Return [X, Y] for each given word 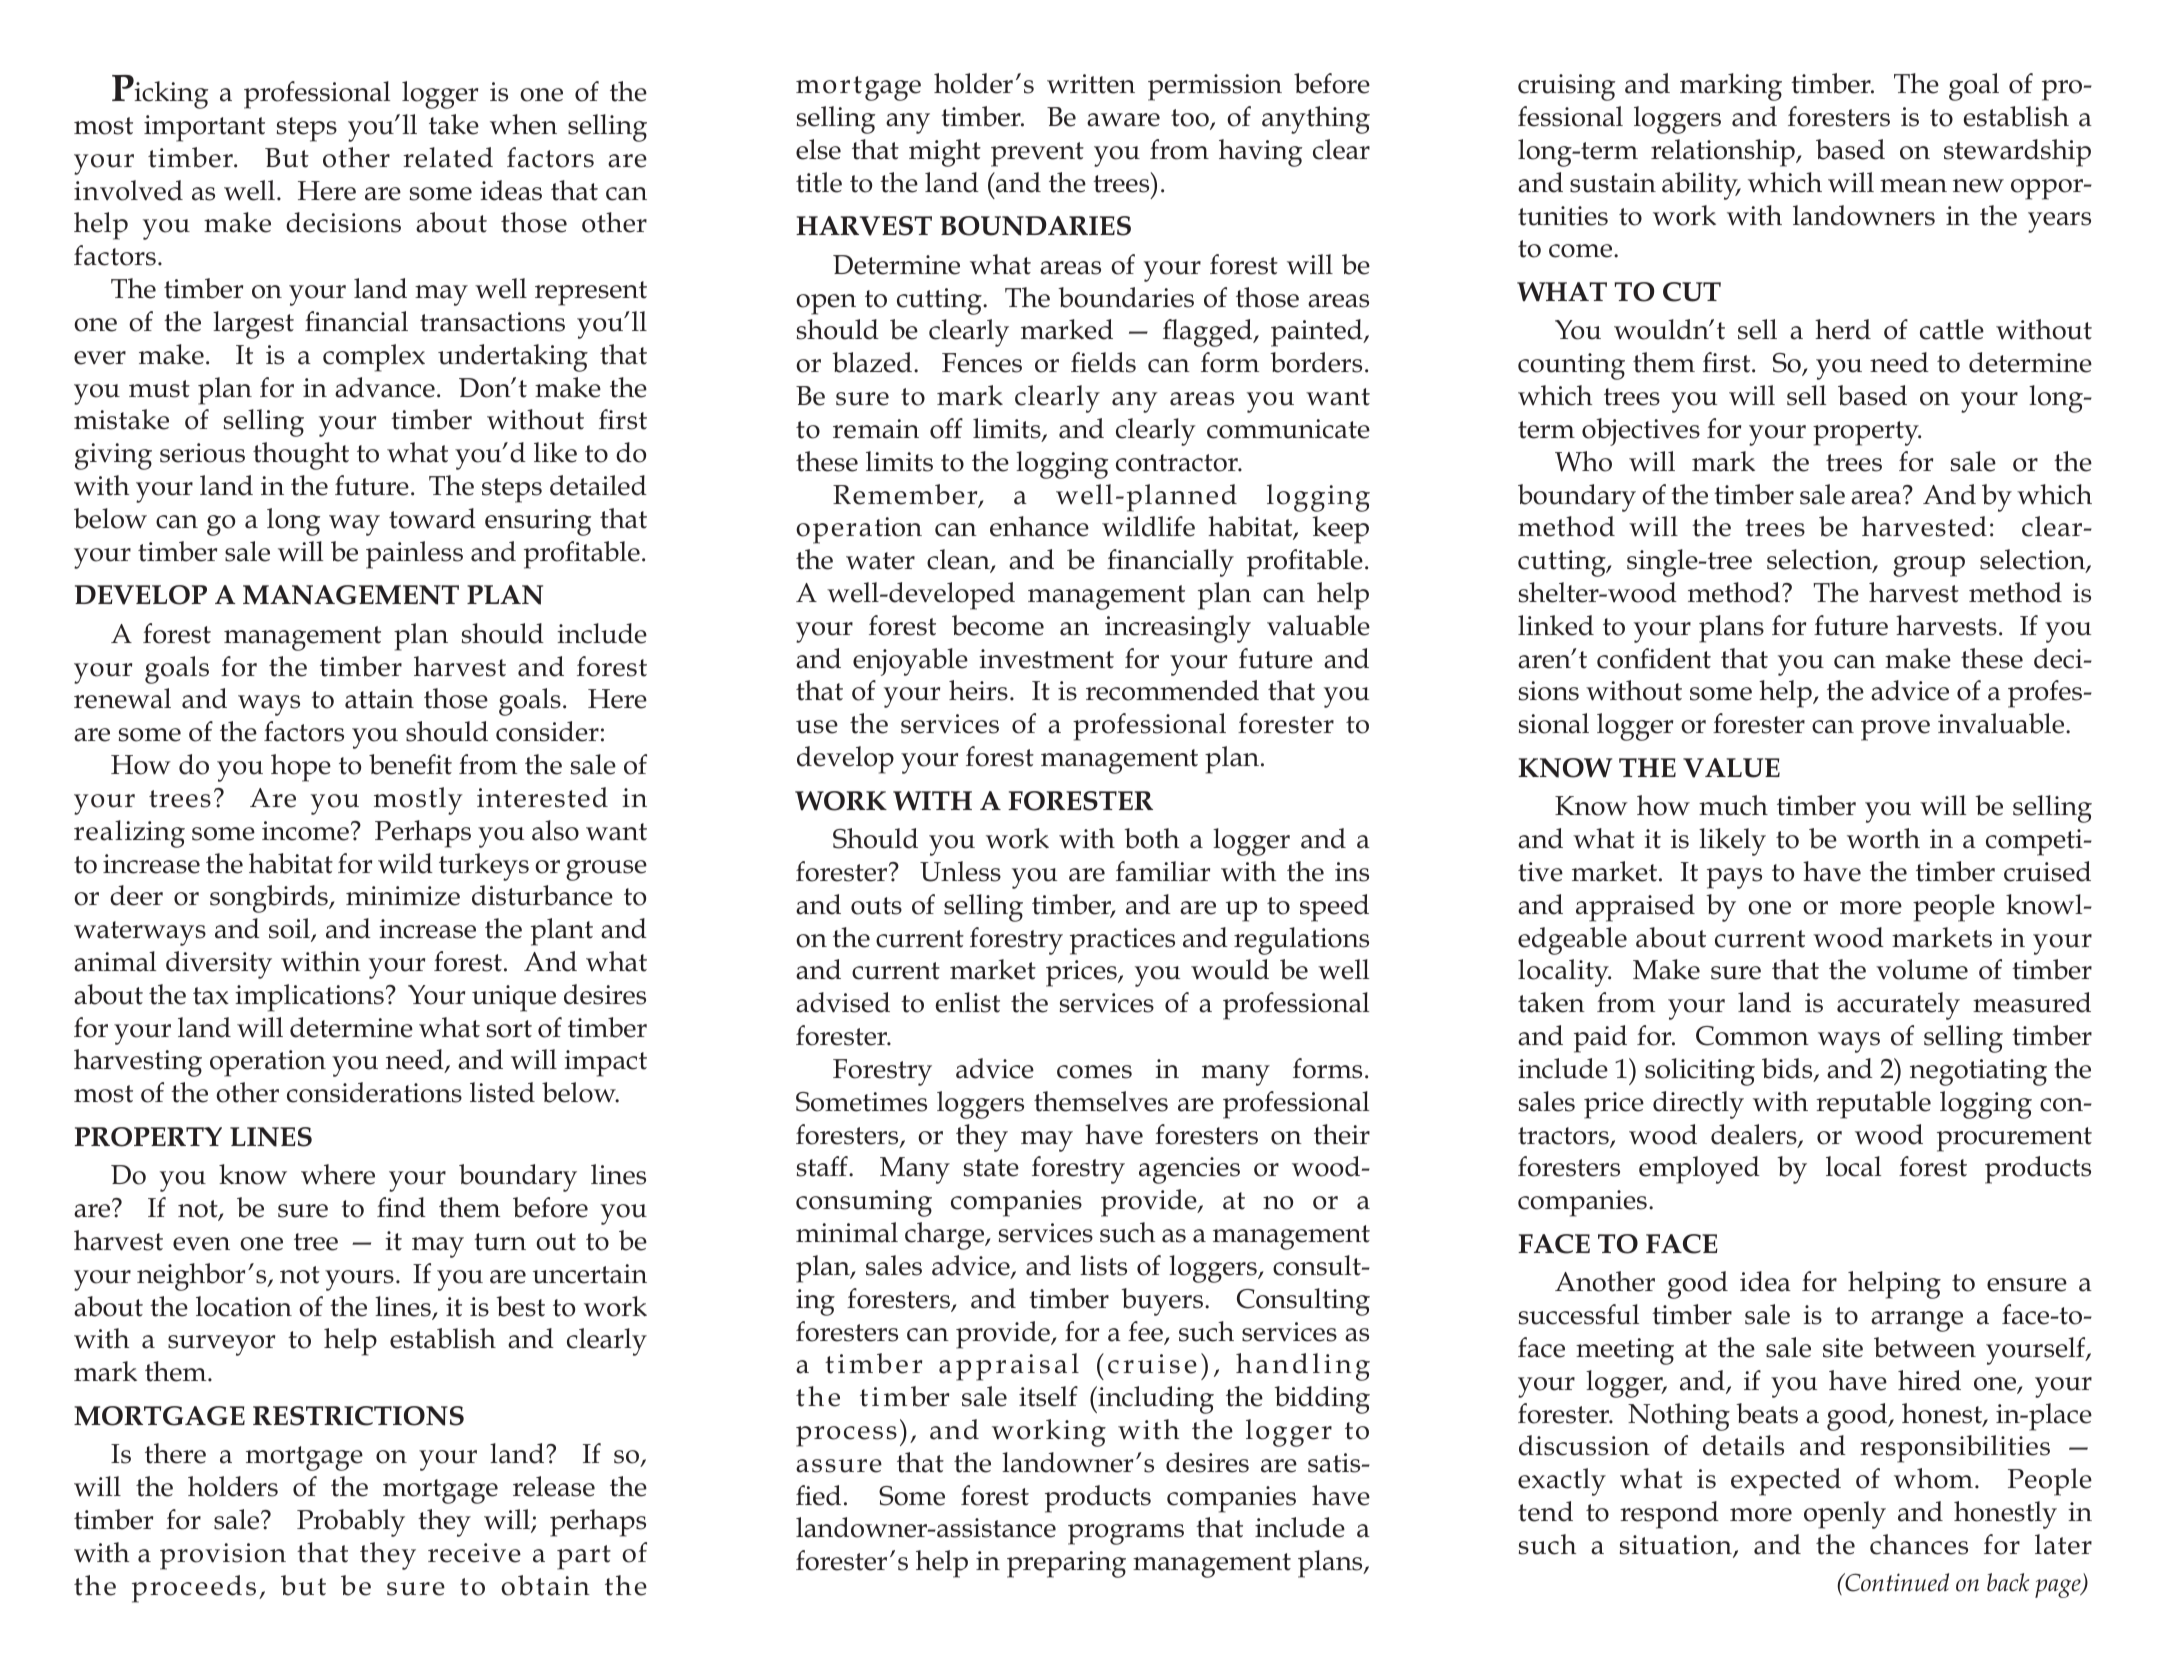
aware [1123, 120]
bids [1788, 1069]
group [1929, 566]
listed [502, 1092]
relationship [1724, 153]
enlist [968, 1002]
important [204, 128]
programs [1126, 1534]
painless [414, 555]
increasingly [1178, 629]
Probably [351, 1523]
